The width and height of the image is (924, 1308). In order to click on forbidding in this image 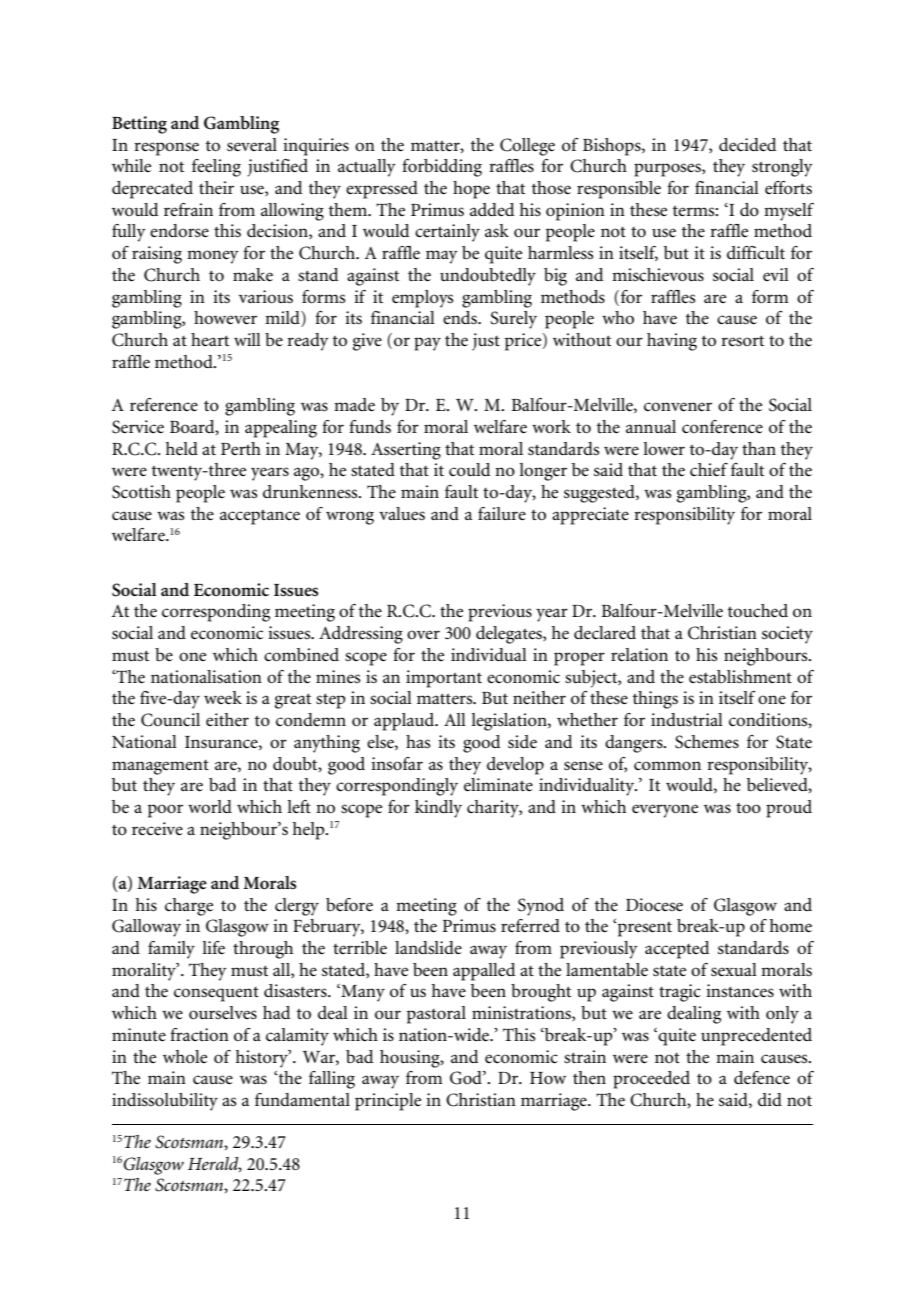, I will do `click(442, 168)`.
